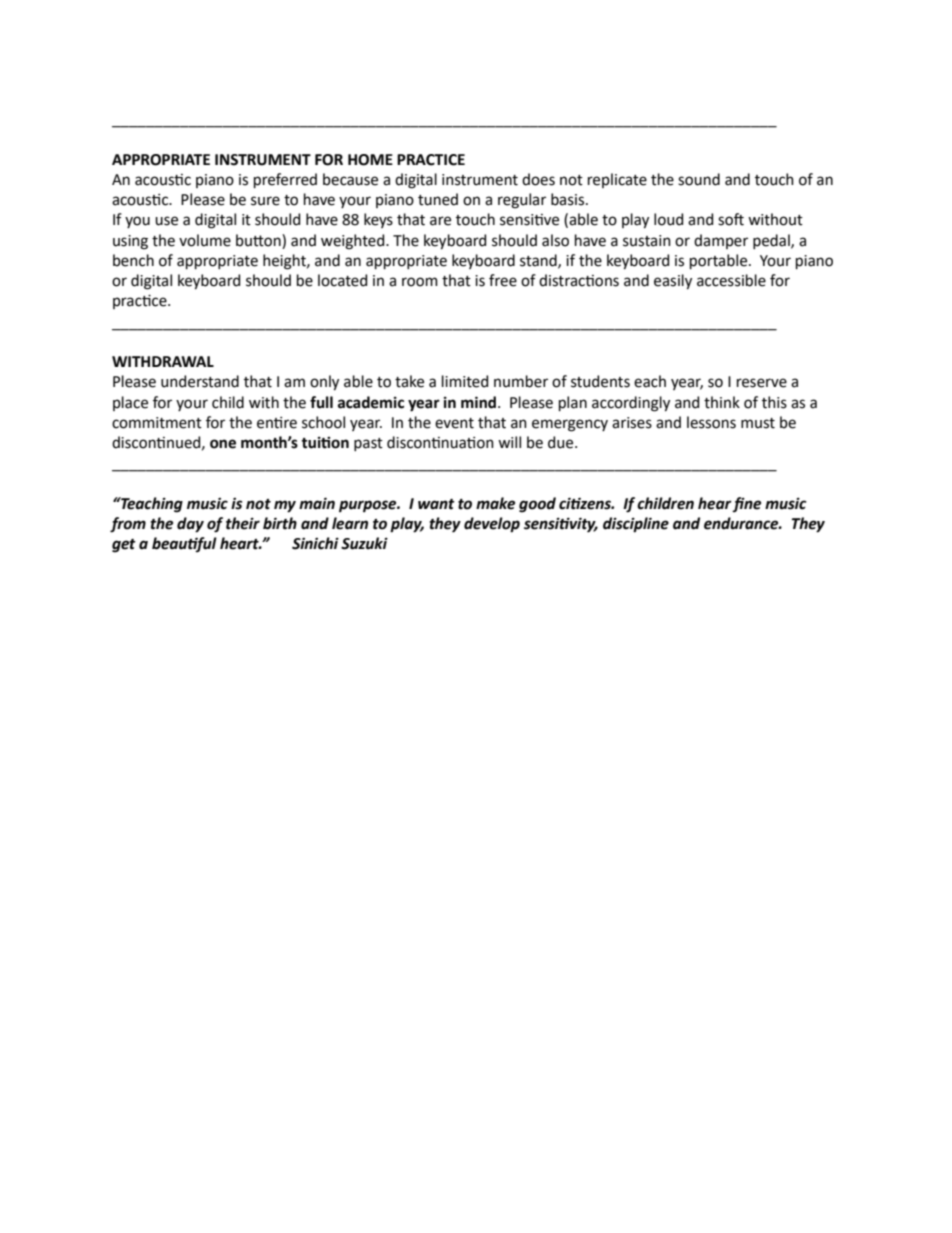 This screenshot has width=952, height=1233. Describe the element at coordinates (699, 179) in the screenshot. I see `sound` at that location.
